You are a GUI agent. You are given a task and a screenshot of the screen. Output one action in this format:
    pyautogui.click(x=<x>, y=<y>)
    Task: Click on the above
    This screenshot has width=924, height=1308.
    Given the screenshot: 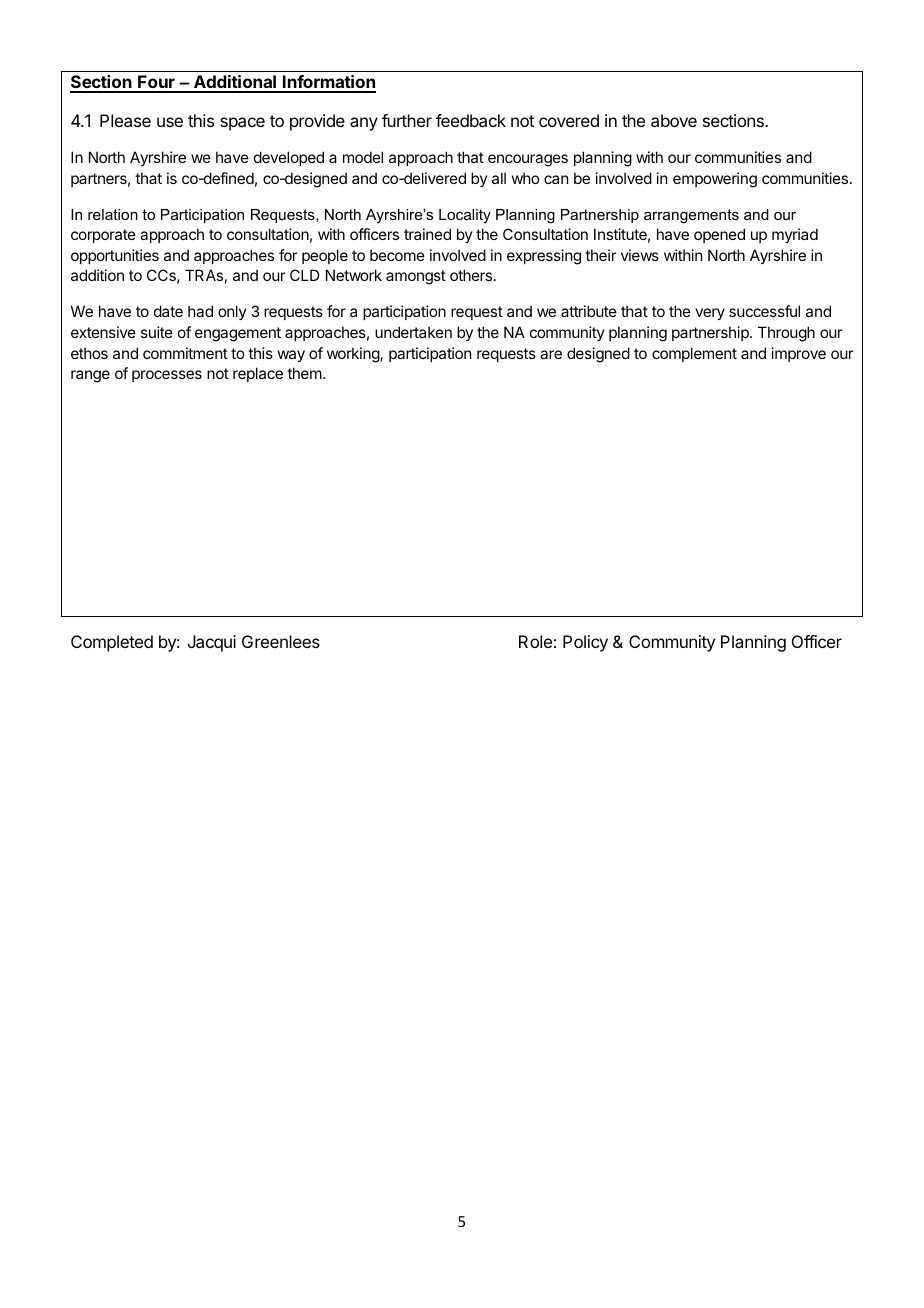 What is the action you would take?
    pyautogui.click(x=674, y=120)
